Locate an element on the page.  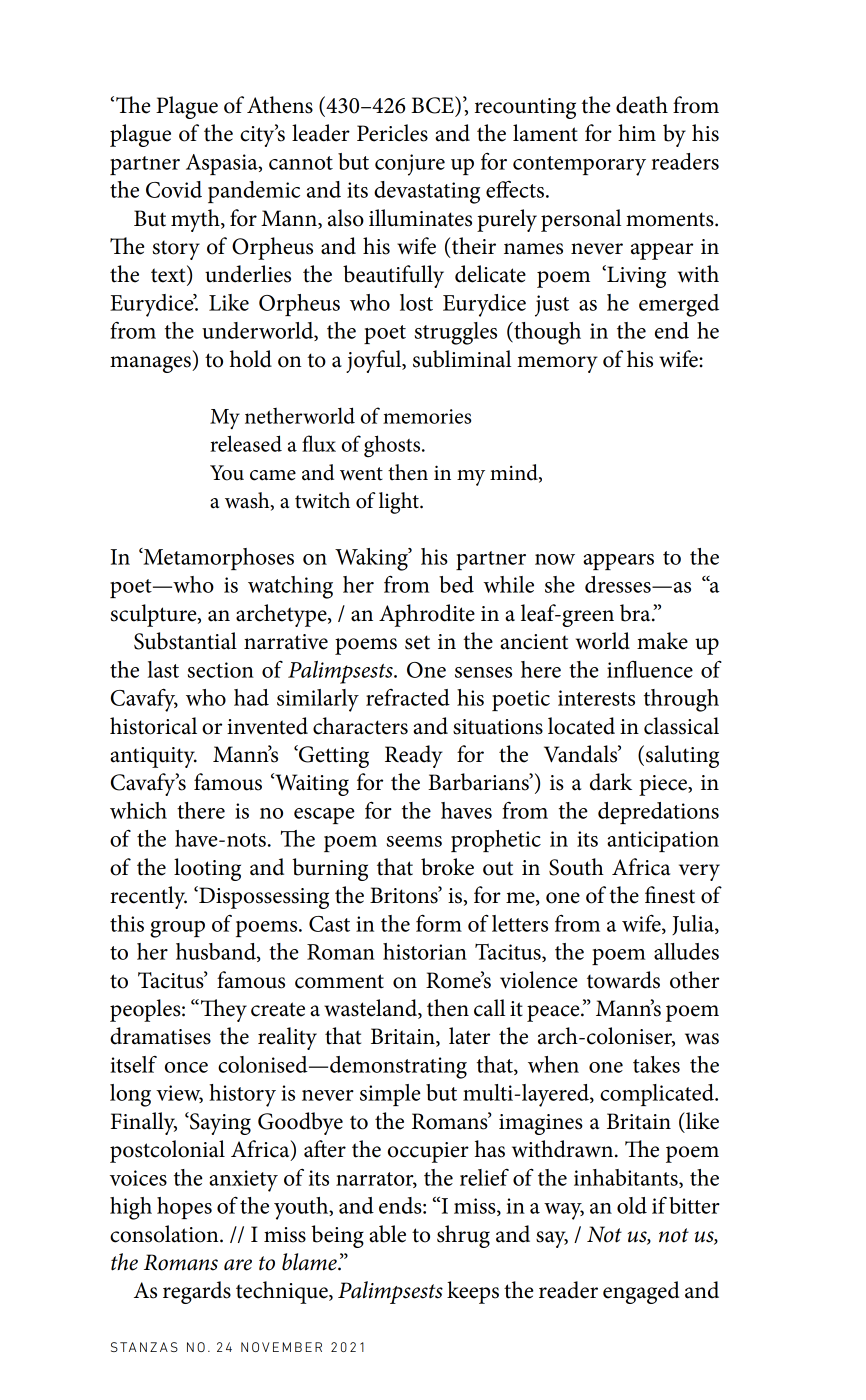
finest is located at coordinates (670, 895).
